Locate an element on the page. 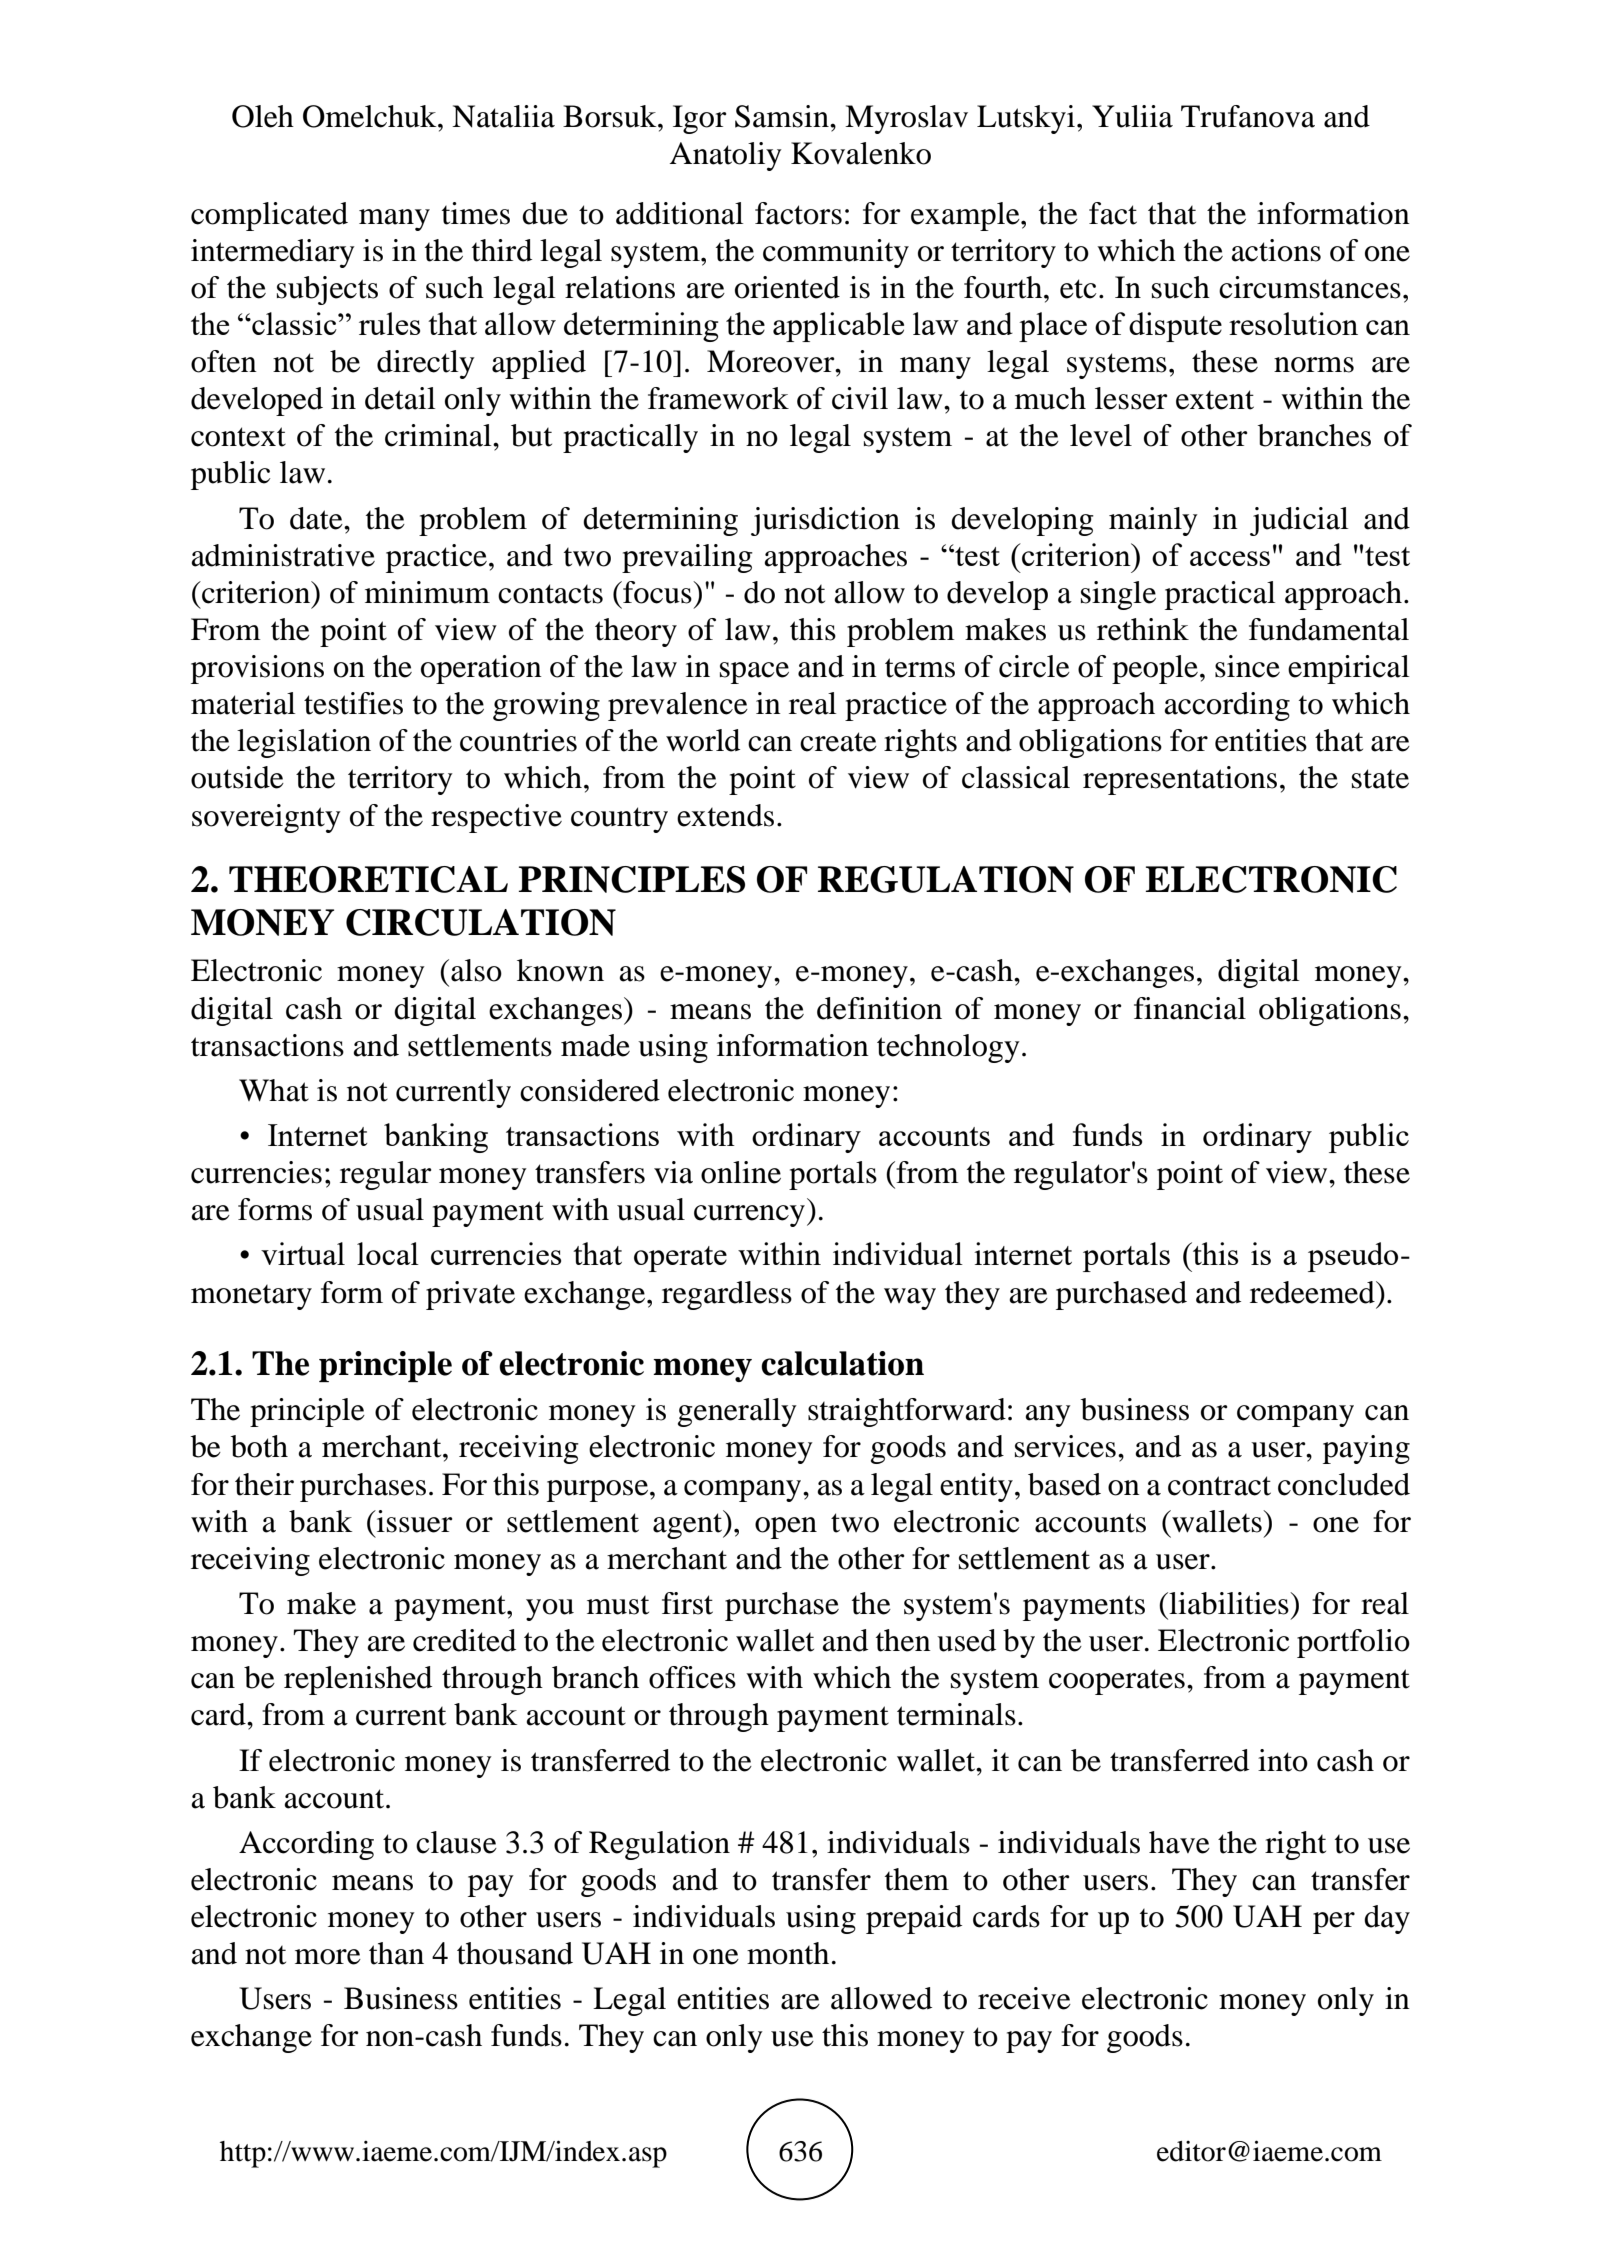 Image resolution: width=1601 pixels, height=2264 pixels. than is located at coordinates (396, 1953).
